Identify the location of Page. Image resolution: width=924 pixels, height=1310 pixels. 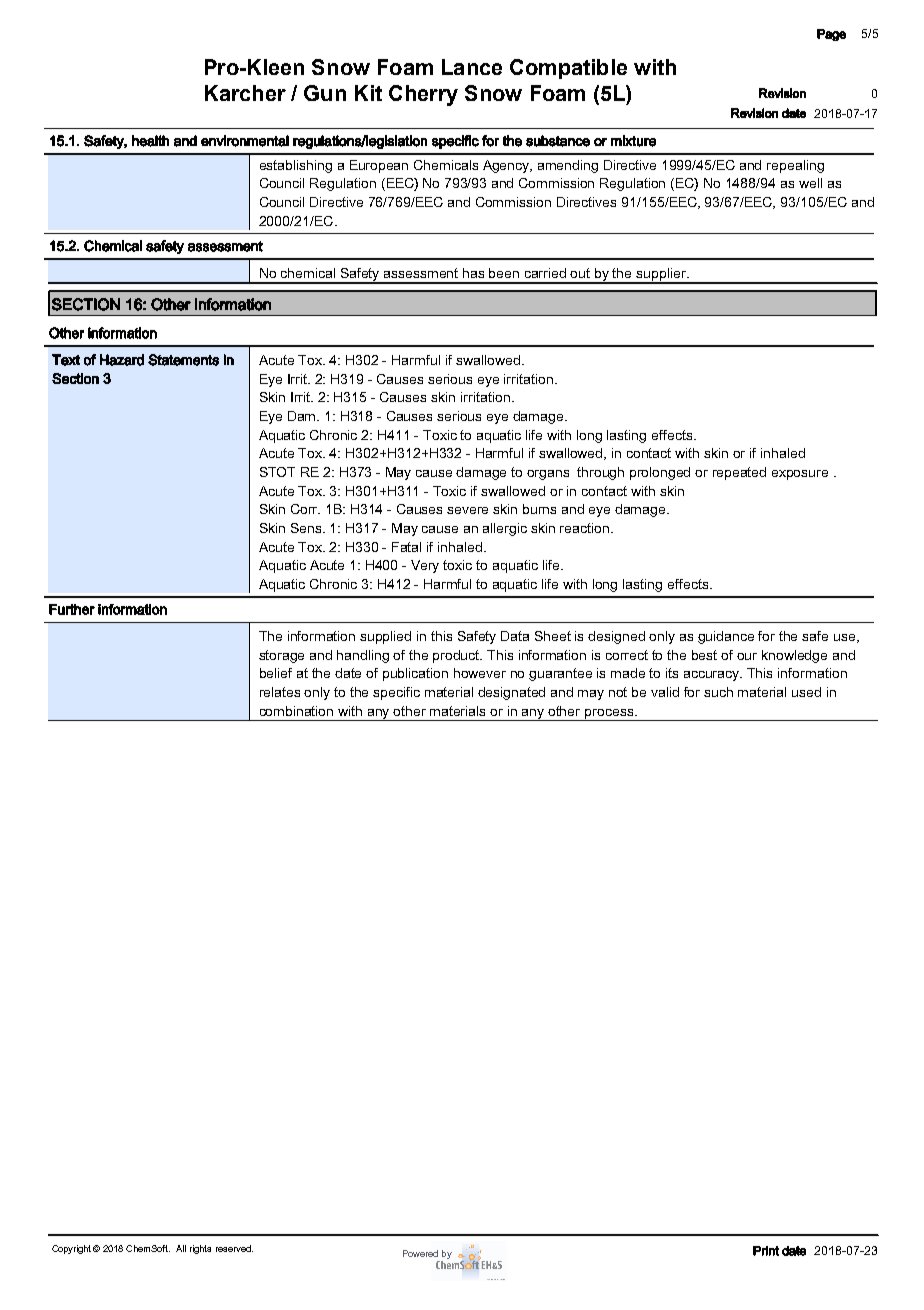
(831, 35).
